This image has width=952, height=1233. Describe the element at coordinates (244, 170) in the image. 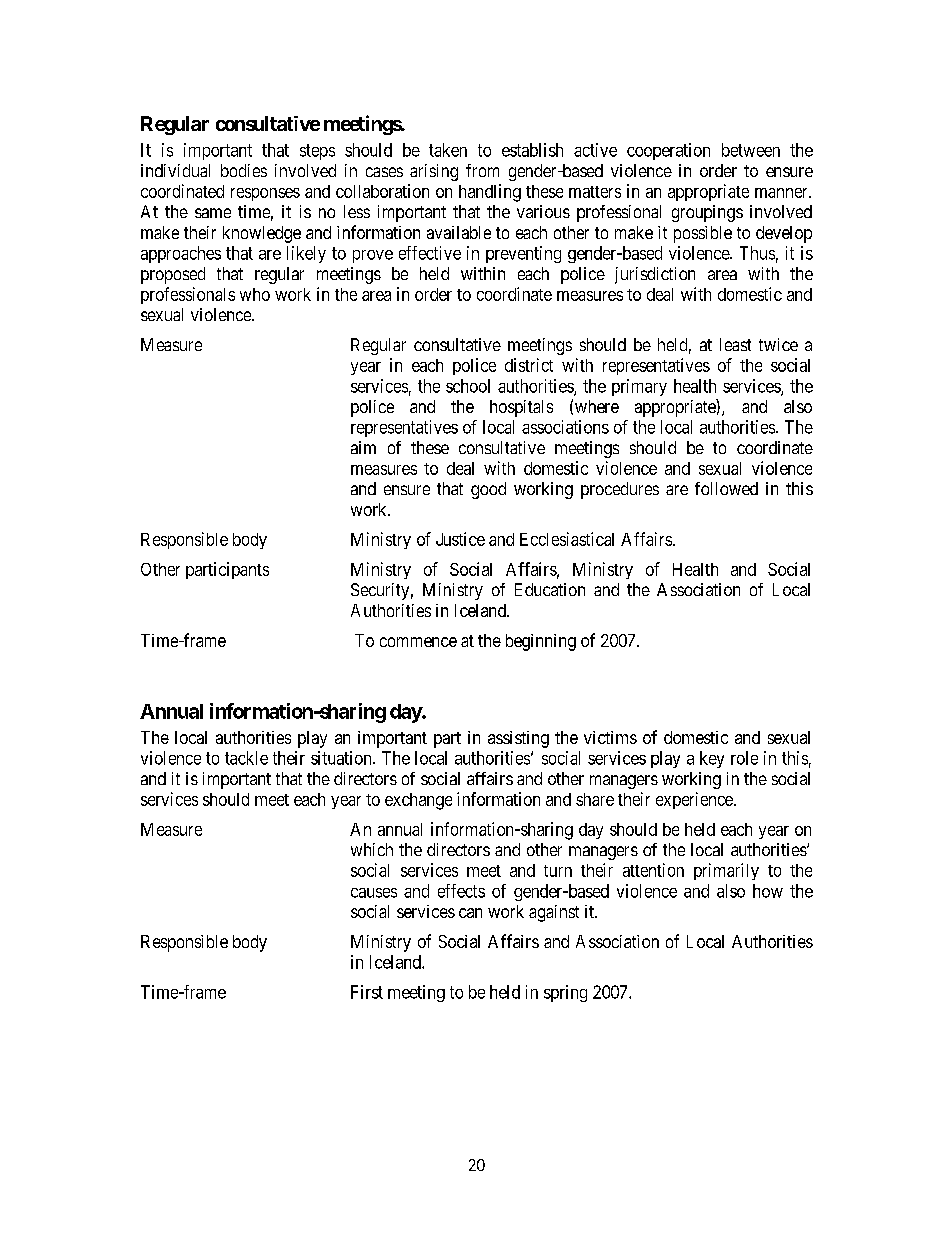

I see `bodies` at that location.
